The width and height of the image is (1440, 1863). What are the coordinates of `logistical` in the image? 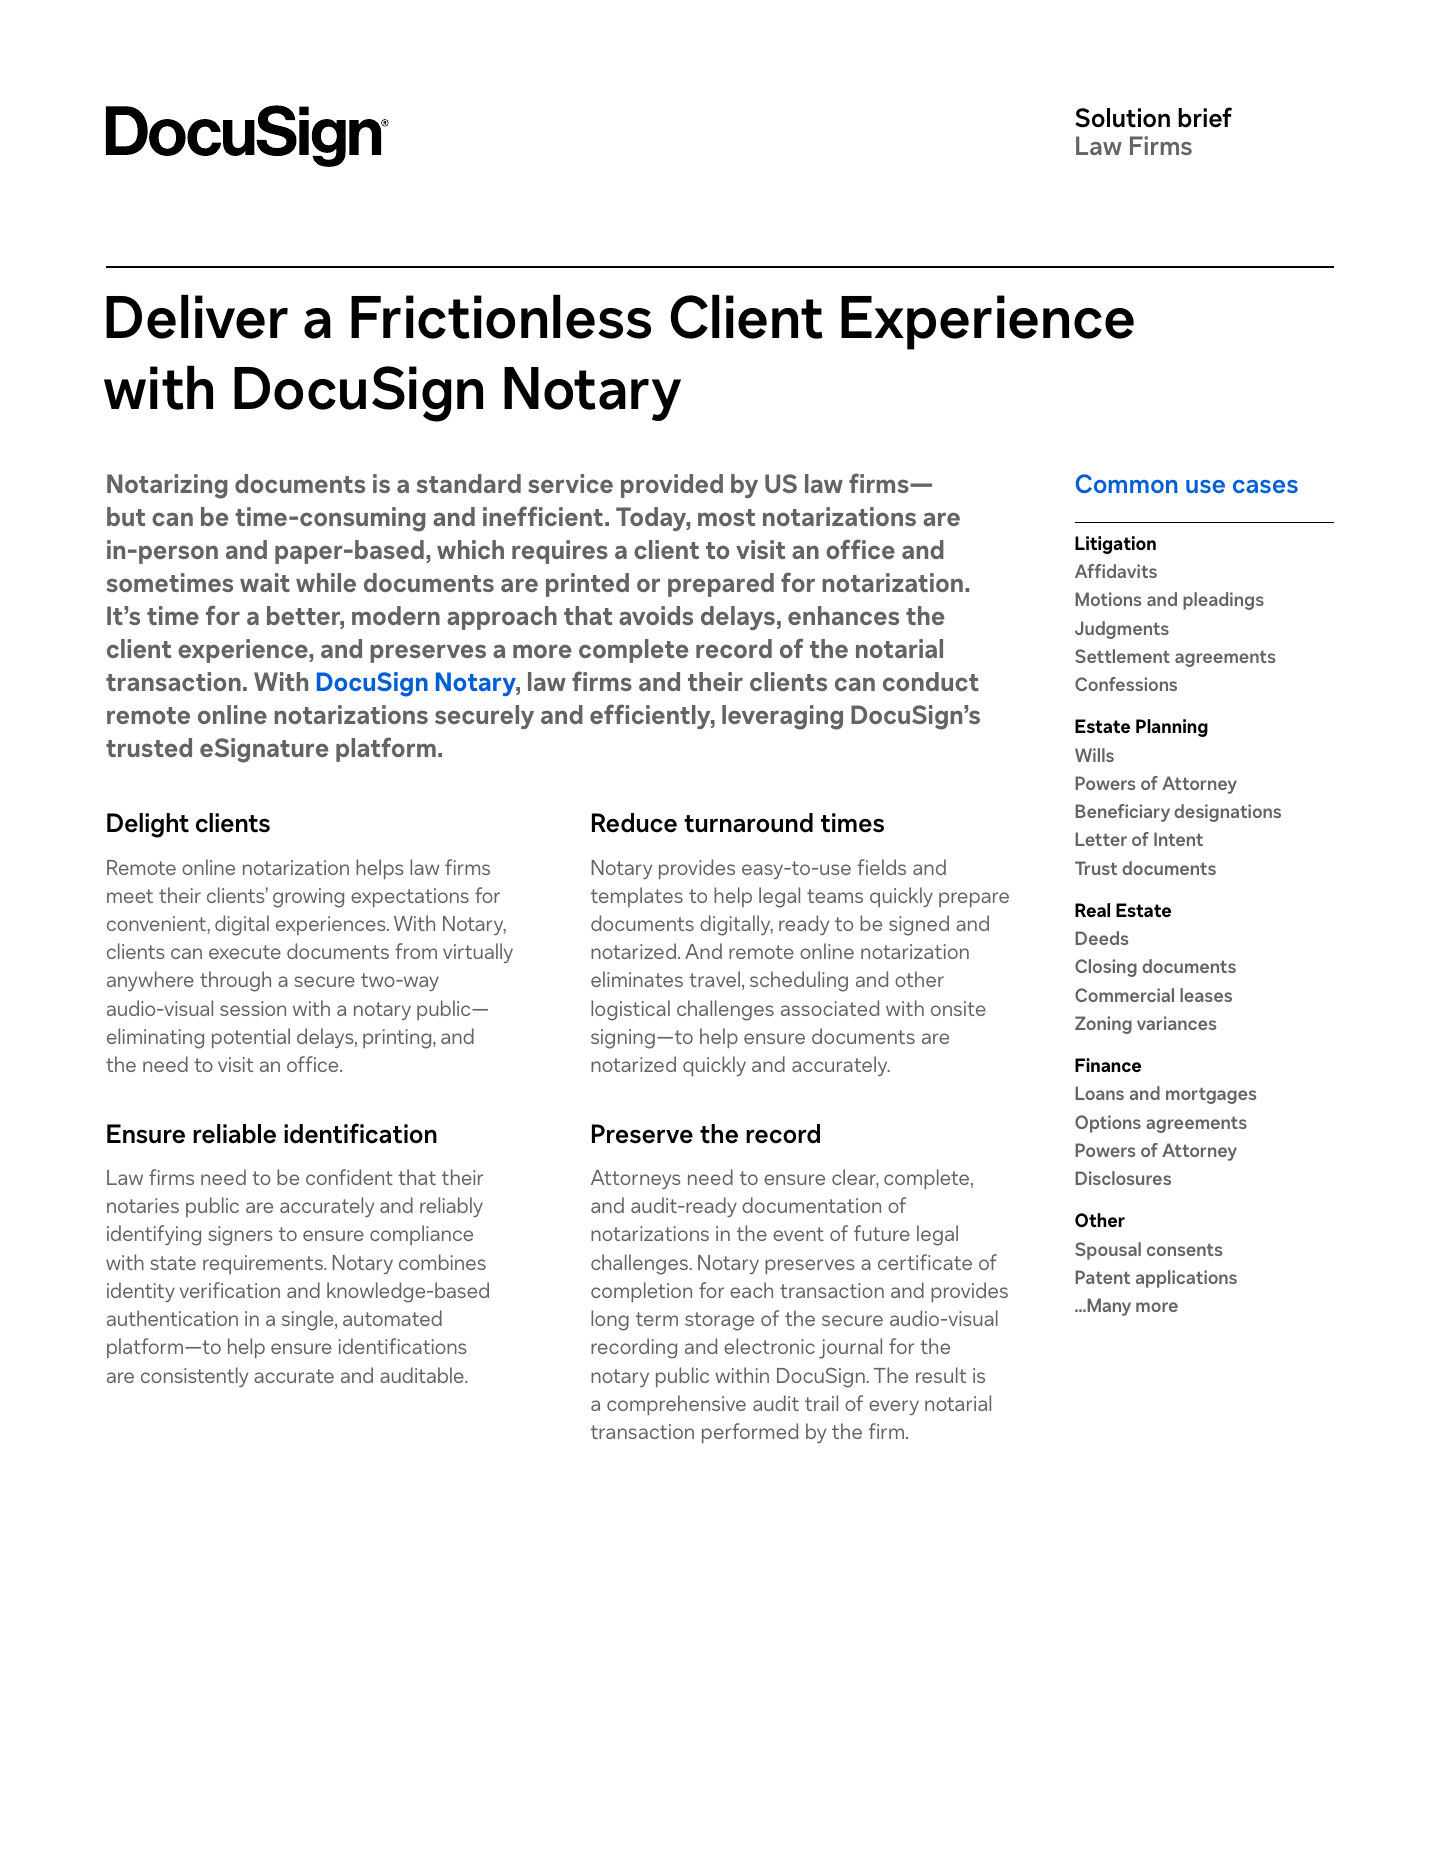 It's located at (630, 1010).
